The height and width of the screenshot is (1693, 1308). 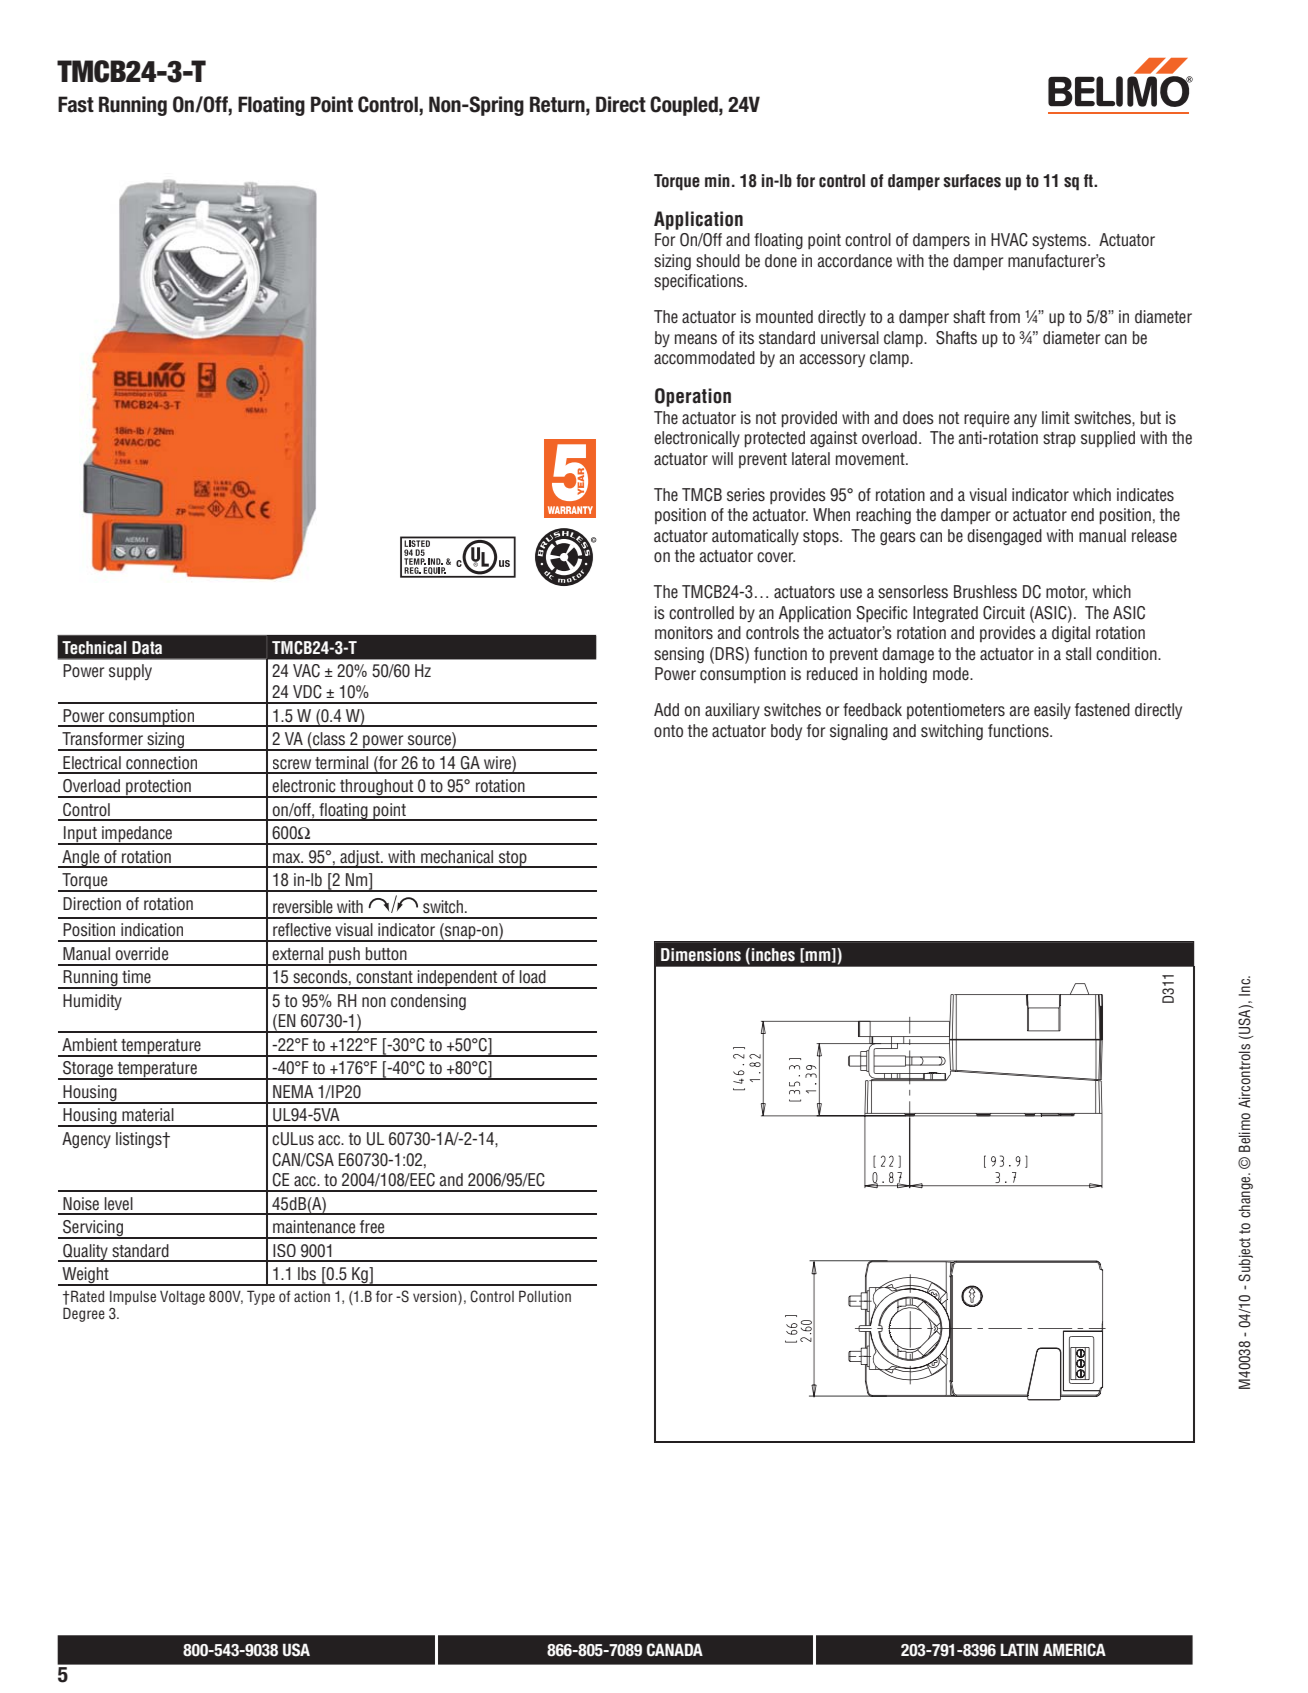 What do you see at coordinates (182, 1297) in the screenshot?
I see `Voltage` at bounding box center [182, 1297].
